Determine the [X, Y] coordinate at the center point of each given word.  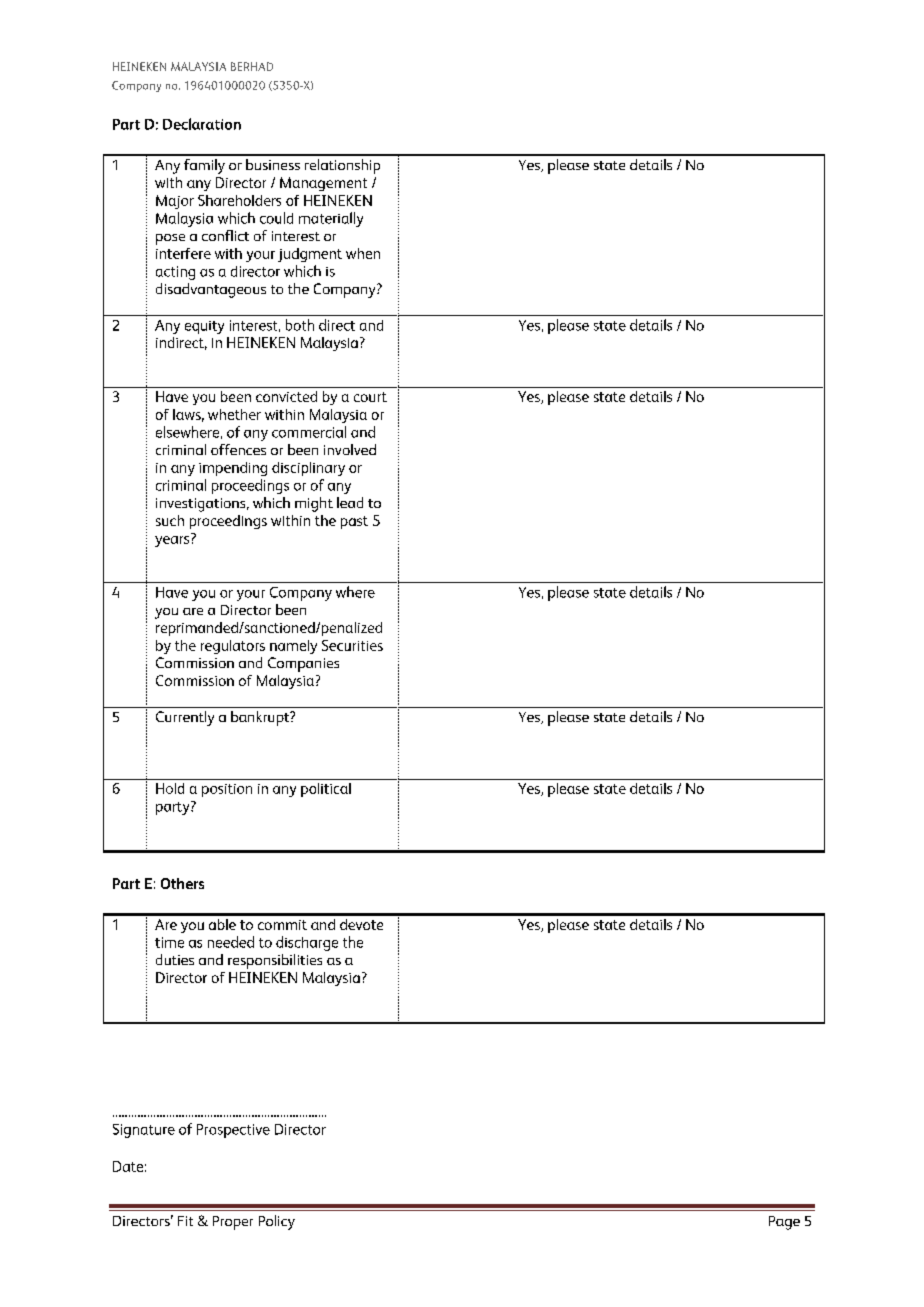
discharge [307, 943]
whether [234, 414]
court [370, 397]
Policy [277, 1222]
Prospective [233, 1131]
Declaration [202, 124]
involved [350, 449]
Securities [352, 645]
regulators [233, 647]
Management [323, 184]
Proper [233, 1223]
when [363, 253]
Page [784, 1223]
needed [231, 942]
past [354, 522]
